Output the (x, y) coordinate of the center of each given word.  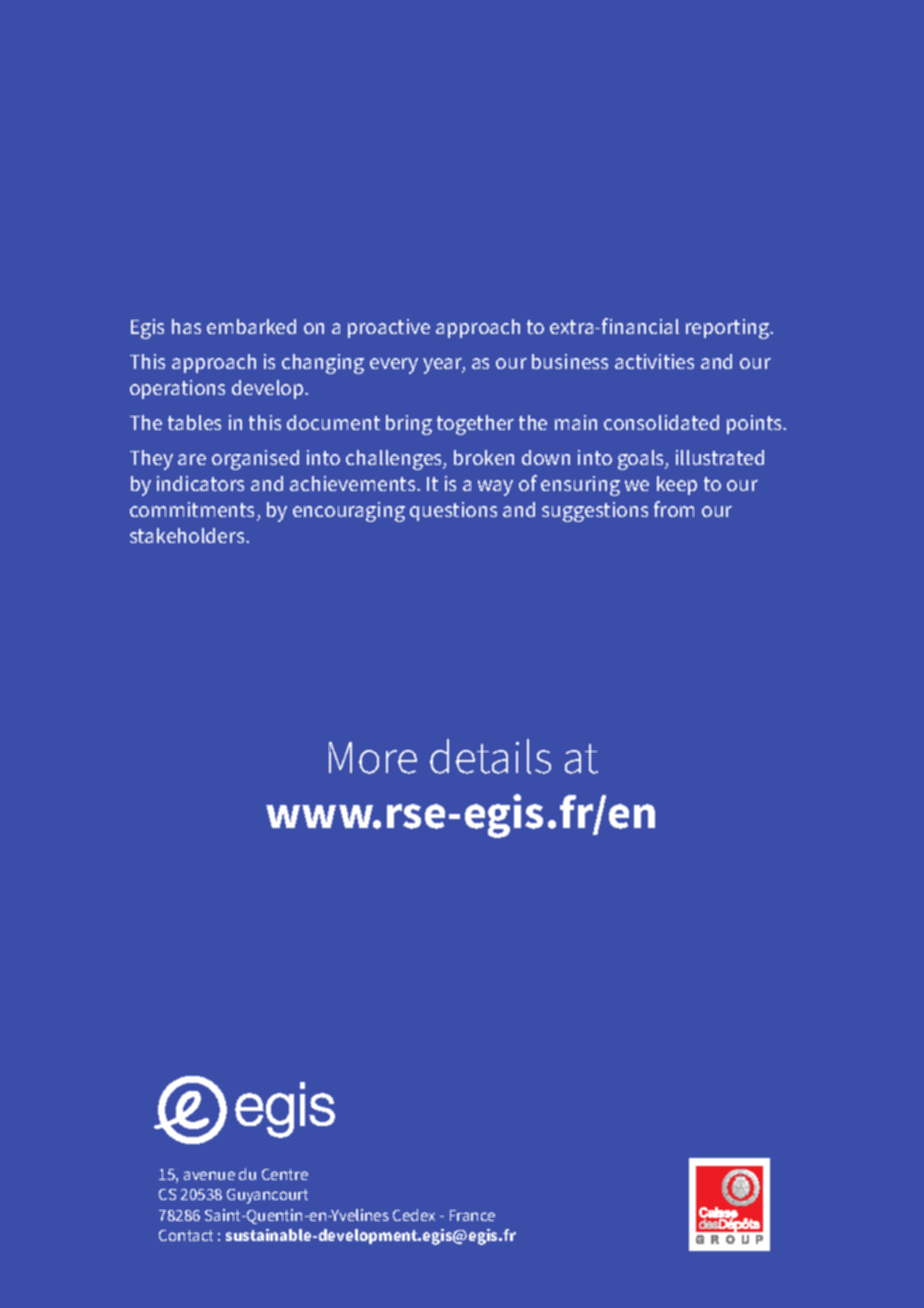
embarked (251, 326)
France (472, 1215)
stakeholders (188, 535)
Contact (186, 1235)
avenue (209, 1175)
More (373, 758)
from (674, 509)
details (490, 756)
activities (654, 361)
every (394, 366)
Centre (285, 1174)
